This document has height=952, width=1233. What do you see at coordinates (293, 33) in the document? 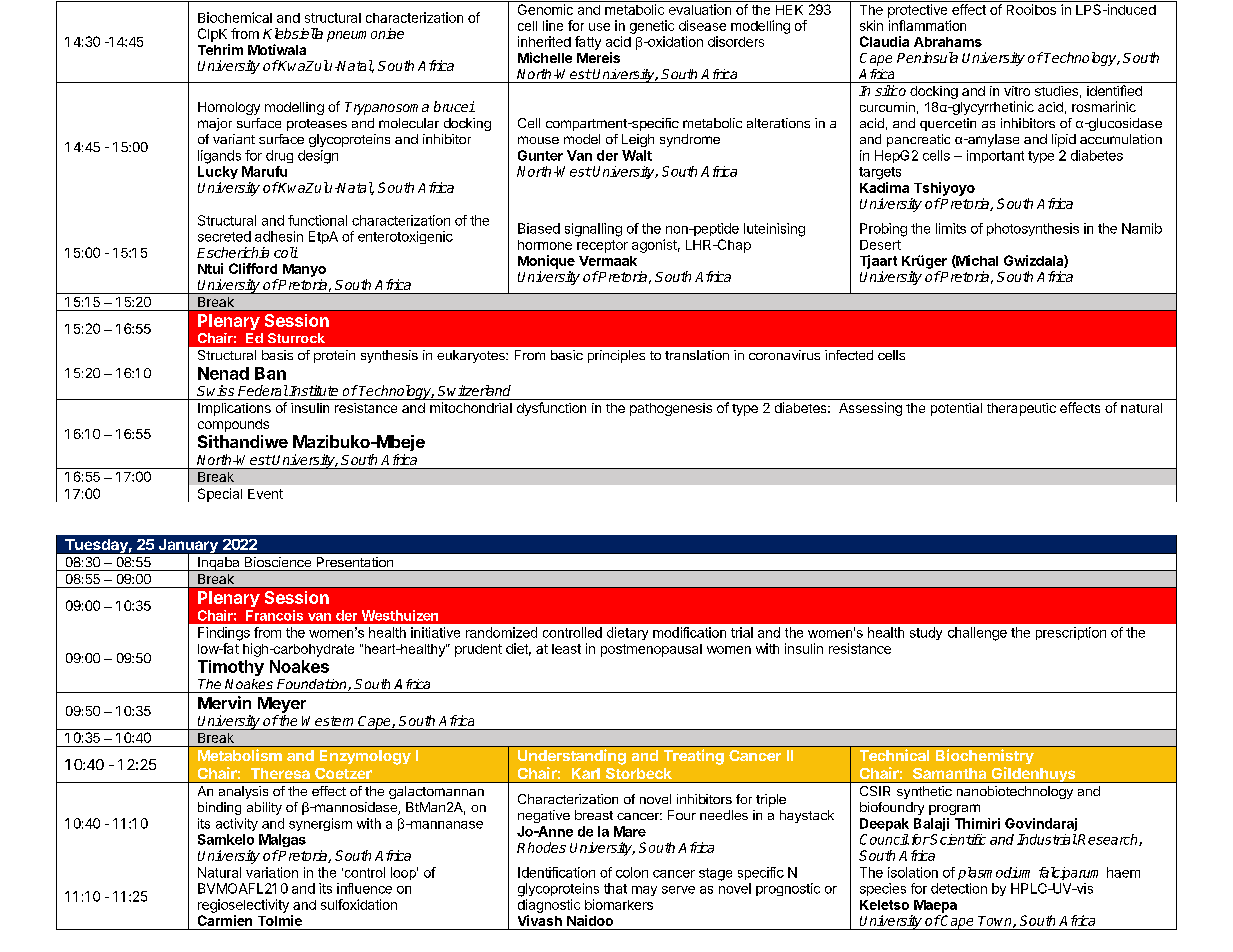
I see `Klebsiella` at bounding box center [293, 33].
